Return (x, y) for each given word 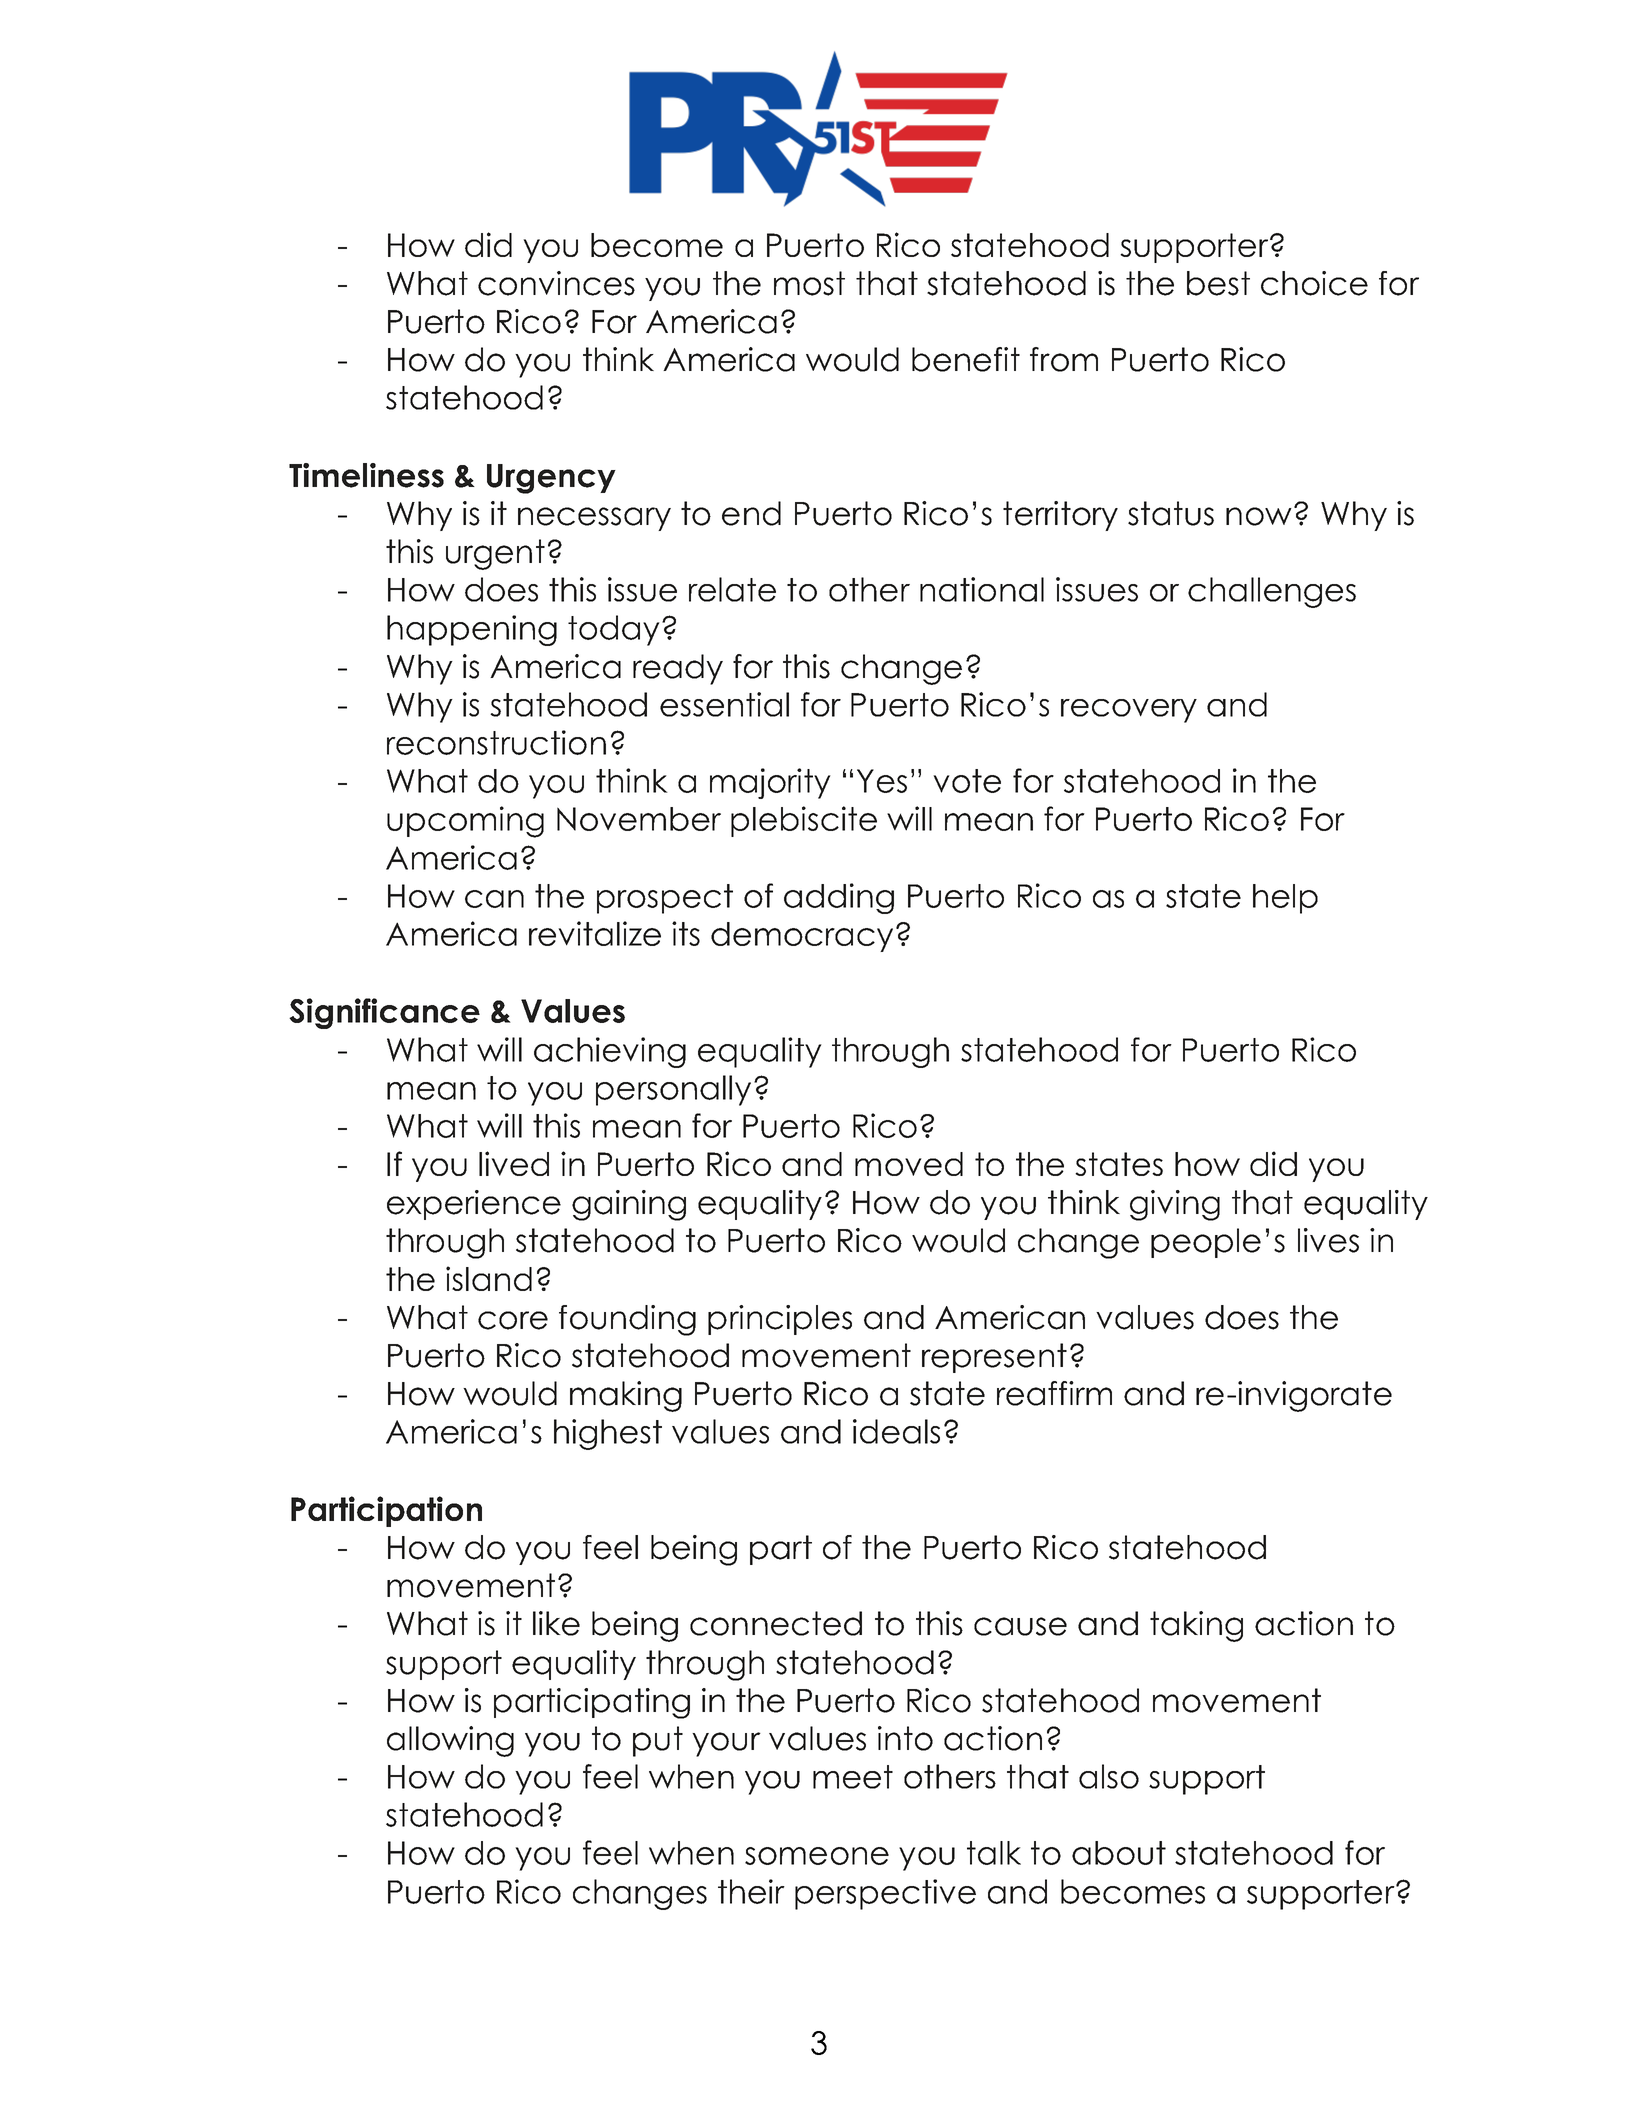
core (513, 1320)
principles (780, 1320)
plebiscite (804, 821)
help (1285, 899)
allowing (450, 1741)
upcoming (465, 822)
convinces (556, 283)
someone (817, 1856)
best (1218, 283)
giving (1175, 1205)
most (809, 283)
